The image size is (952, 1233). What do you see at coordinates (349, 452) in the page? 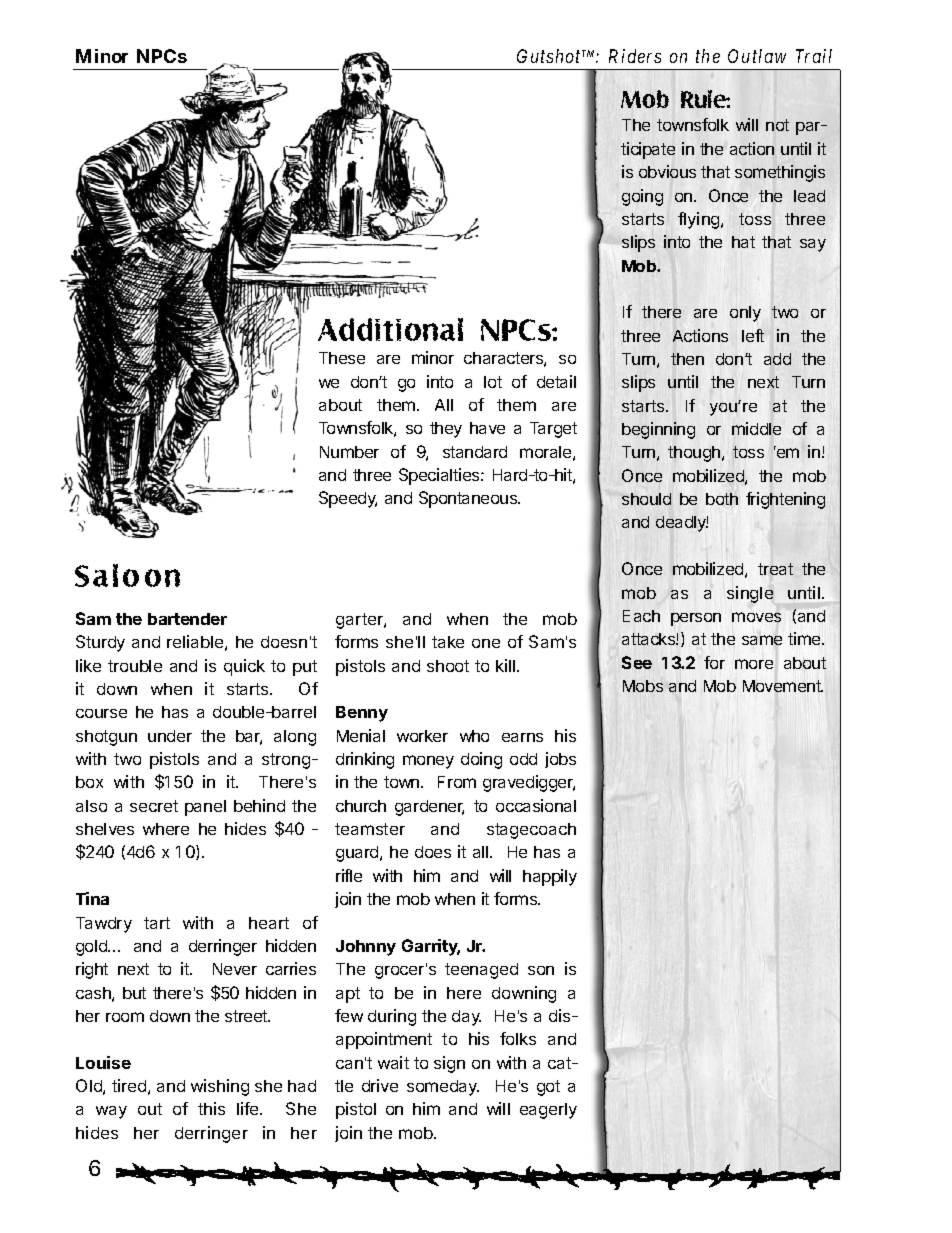
I see `Number` at bounding box center [349, 452].
